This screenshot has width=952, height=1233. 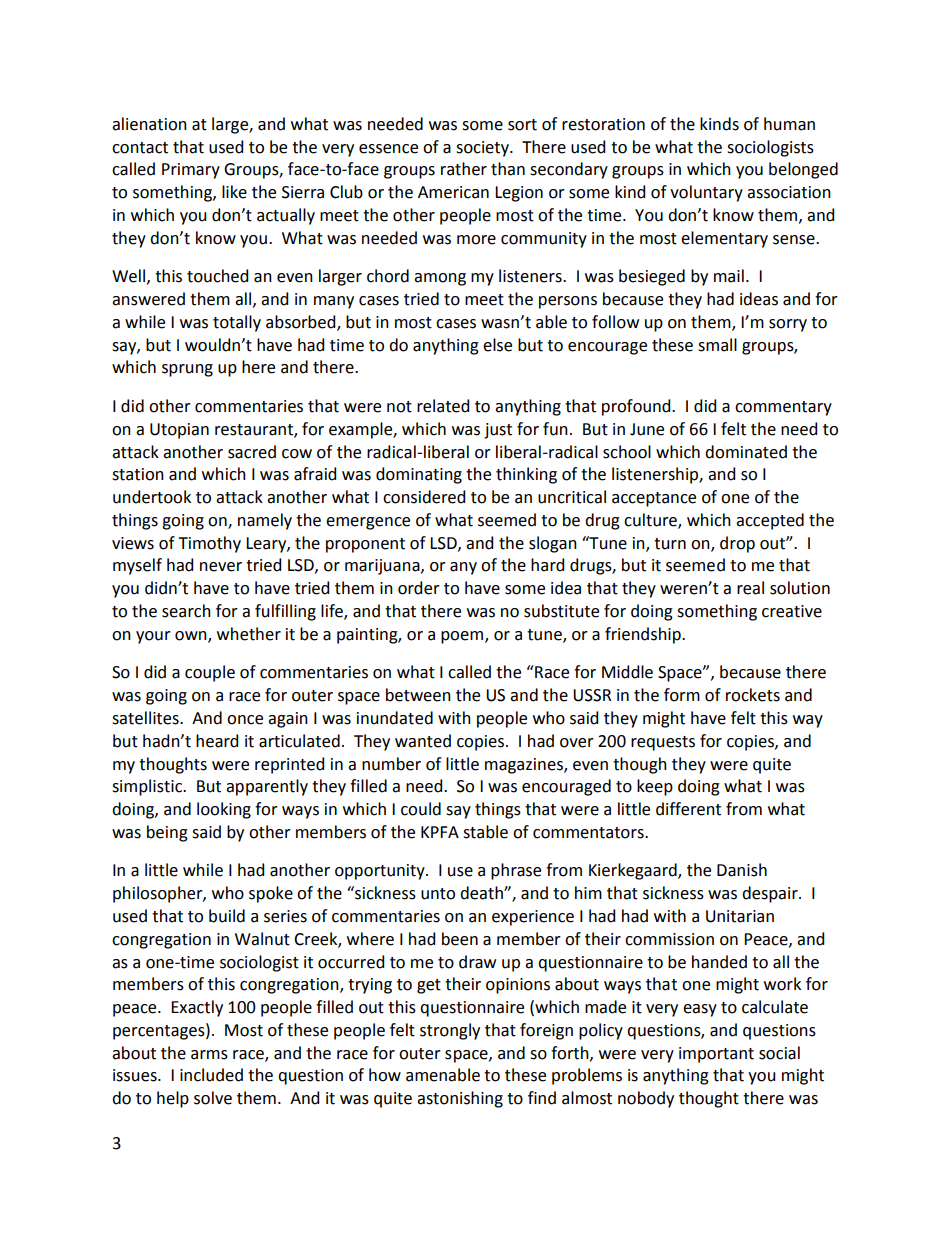 What do you see at coordinates (252, 452) in the screenshot?
I see `sacred` at bounding box center [252, 452].
